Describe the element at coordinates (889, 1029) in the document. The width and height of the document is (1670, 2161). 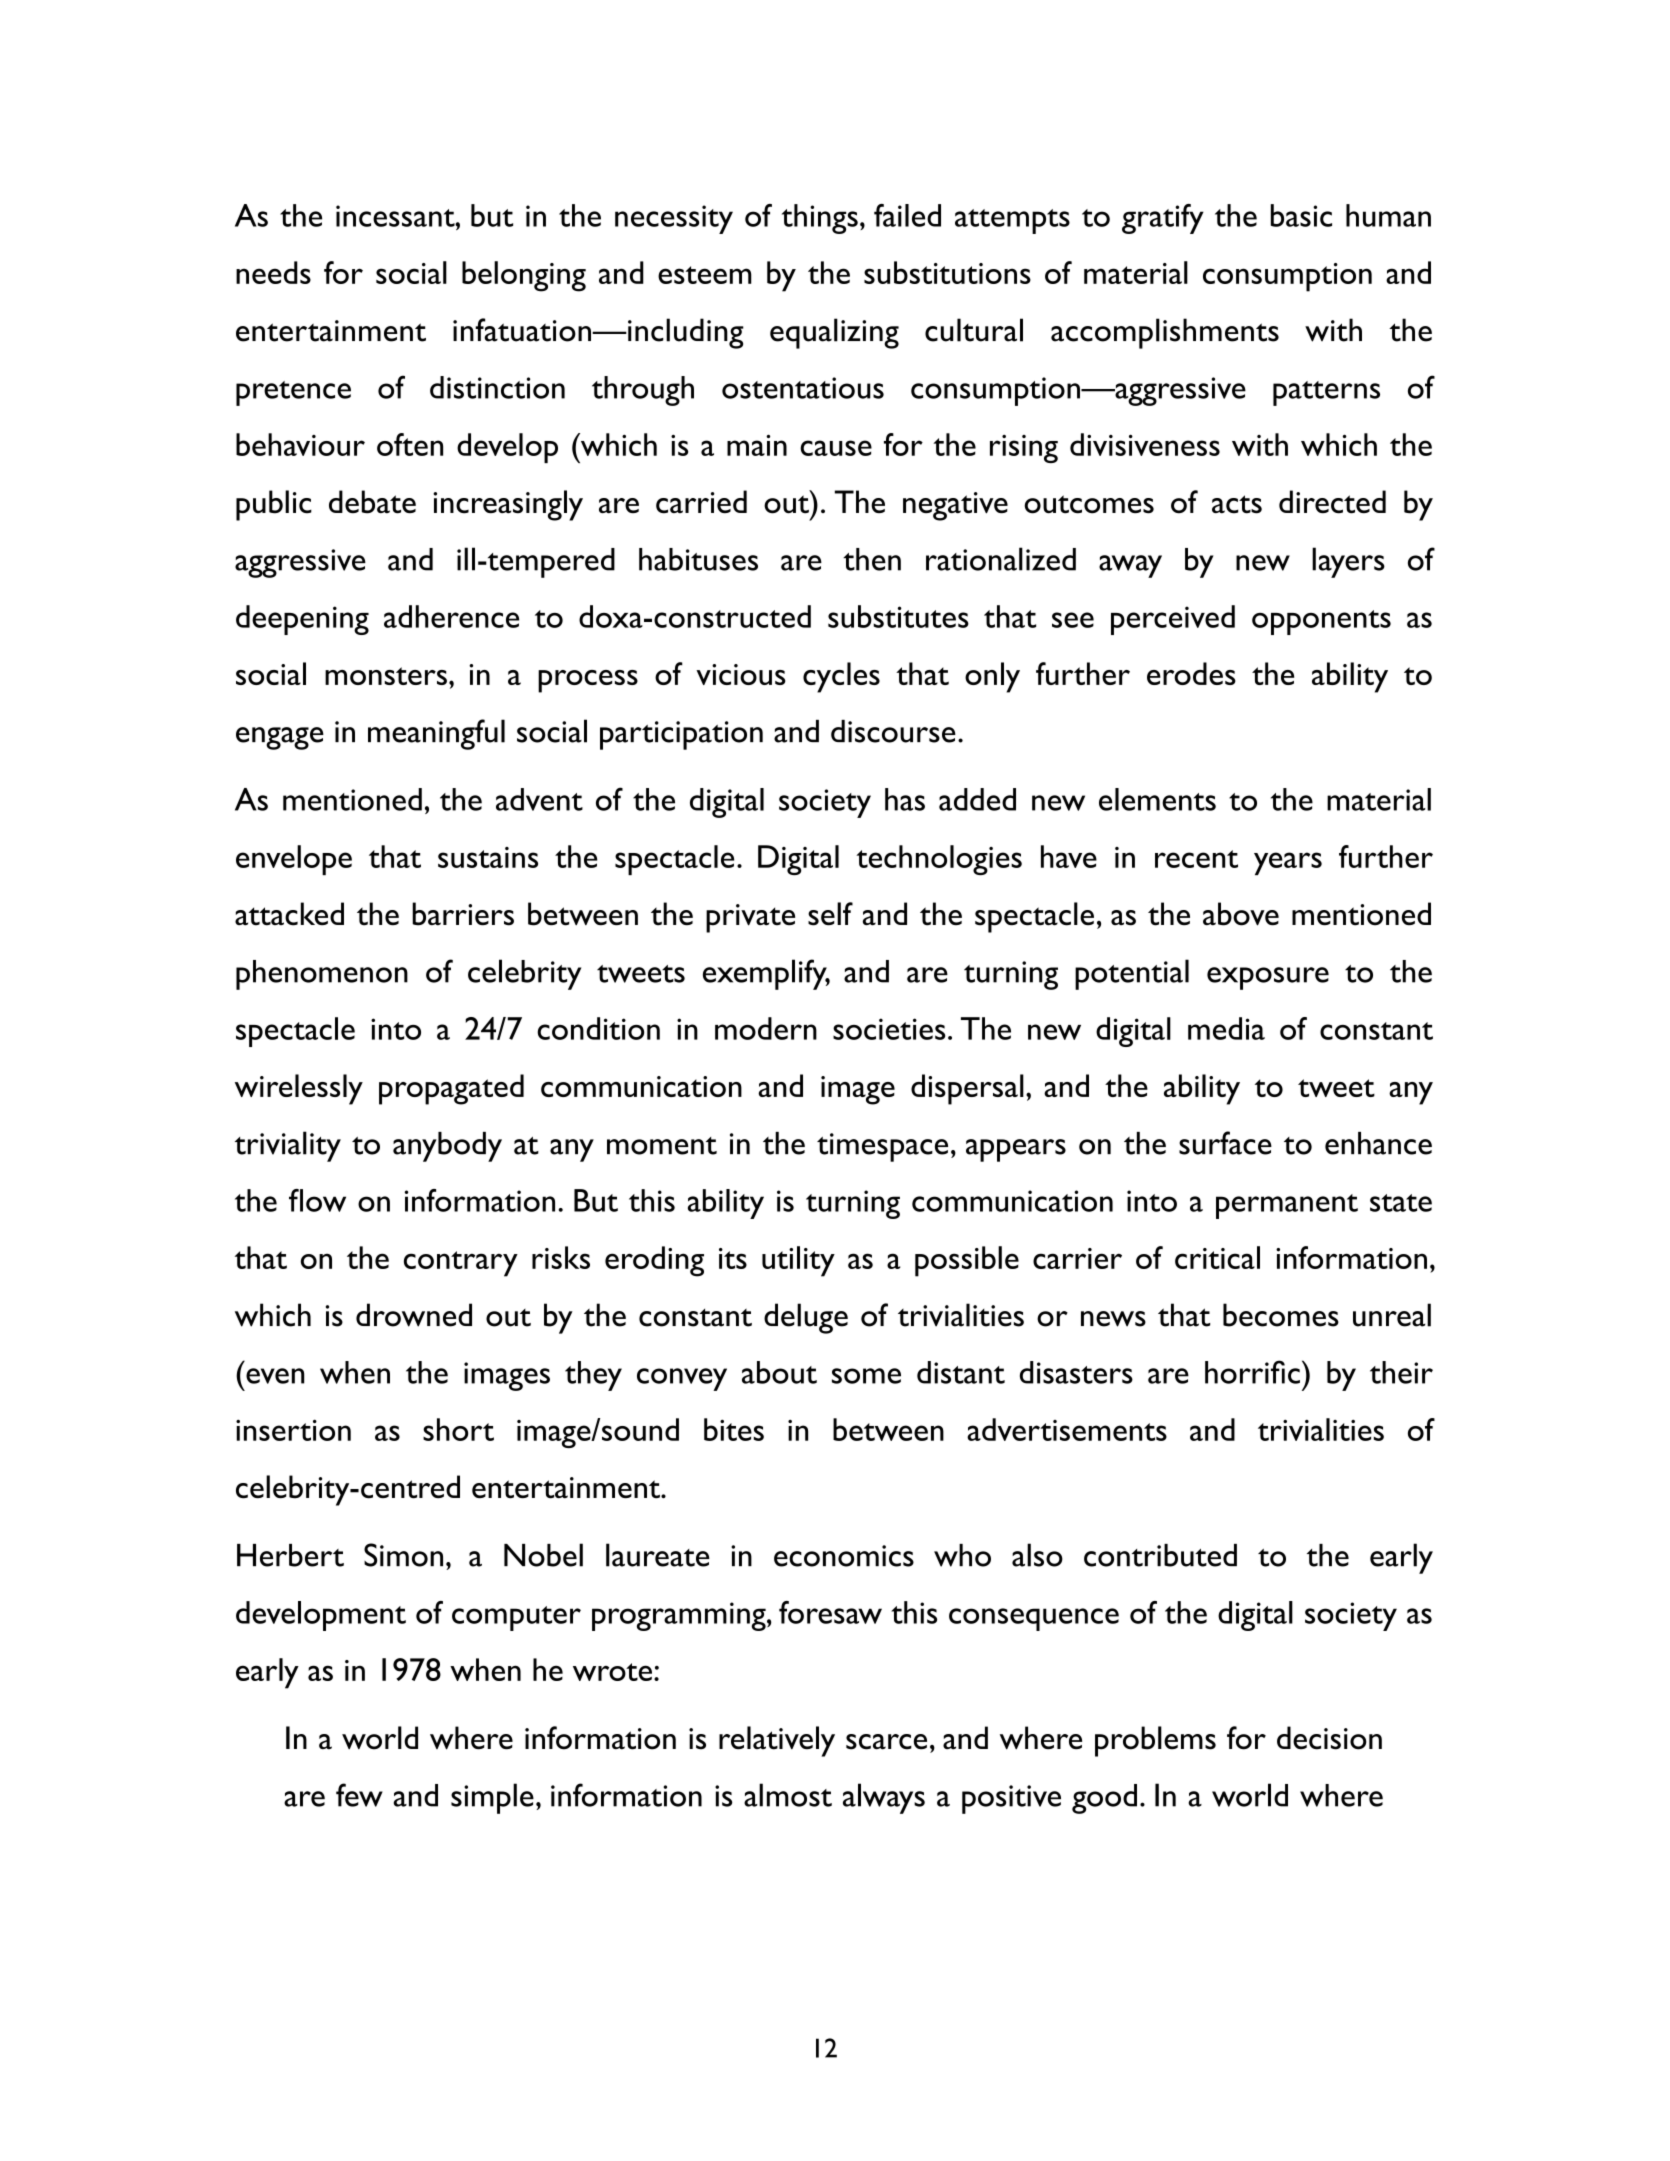
I see `societies` at that location.
